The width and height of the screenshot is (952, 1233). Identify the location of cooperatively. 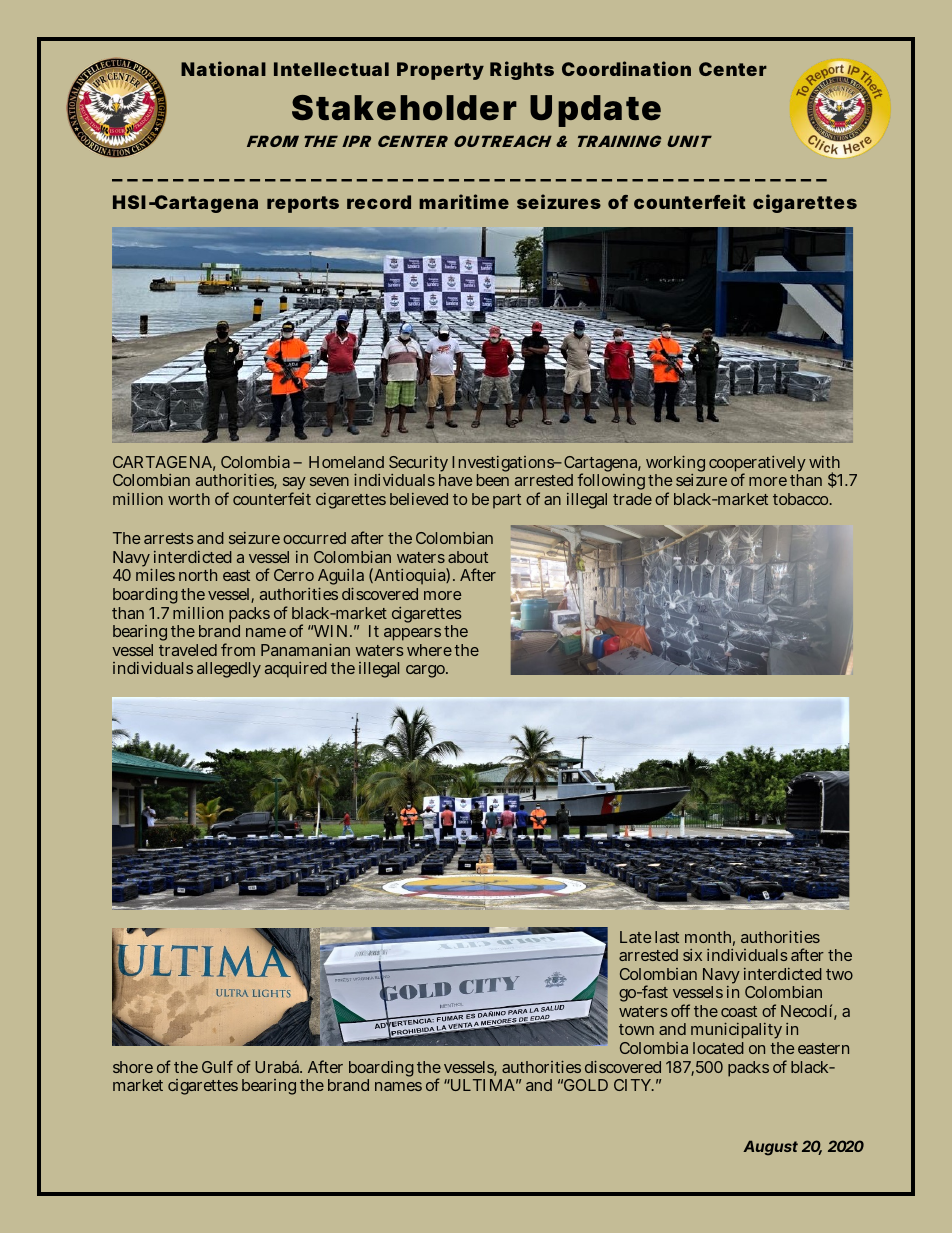
(757, 465).
